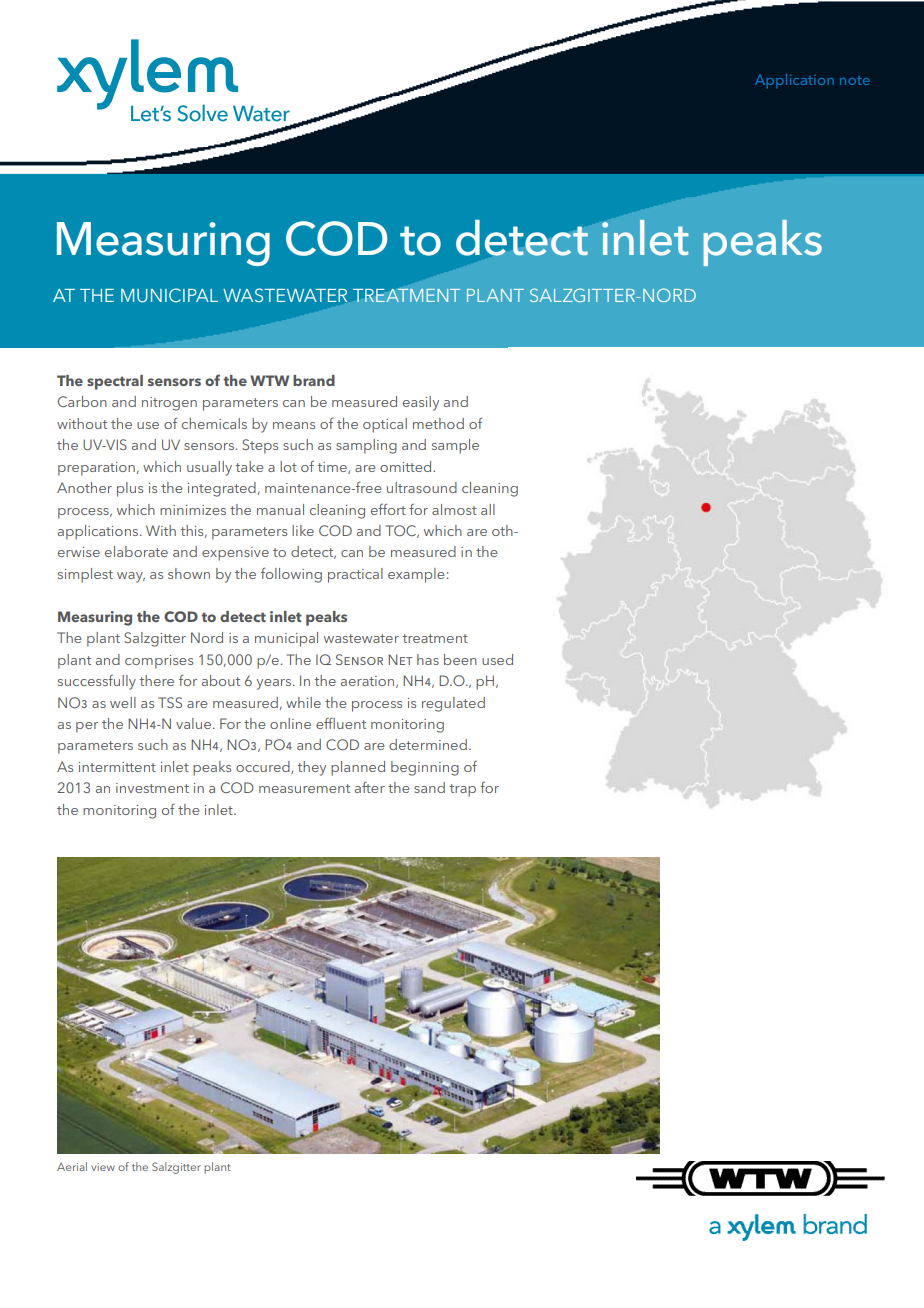  What do you see at coordinates (115, 382) in the image?
I see `spectral` at bounding box center [115, 382].
